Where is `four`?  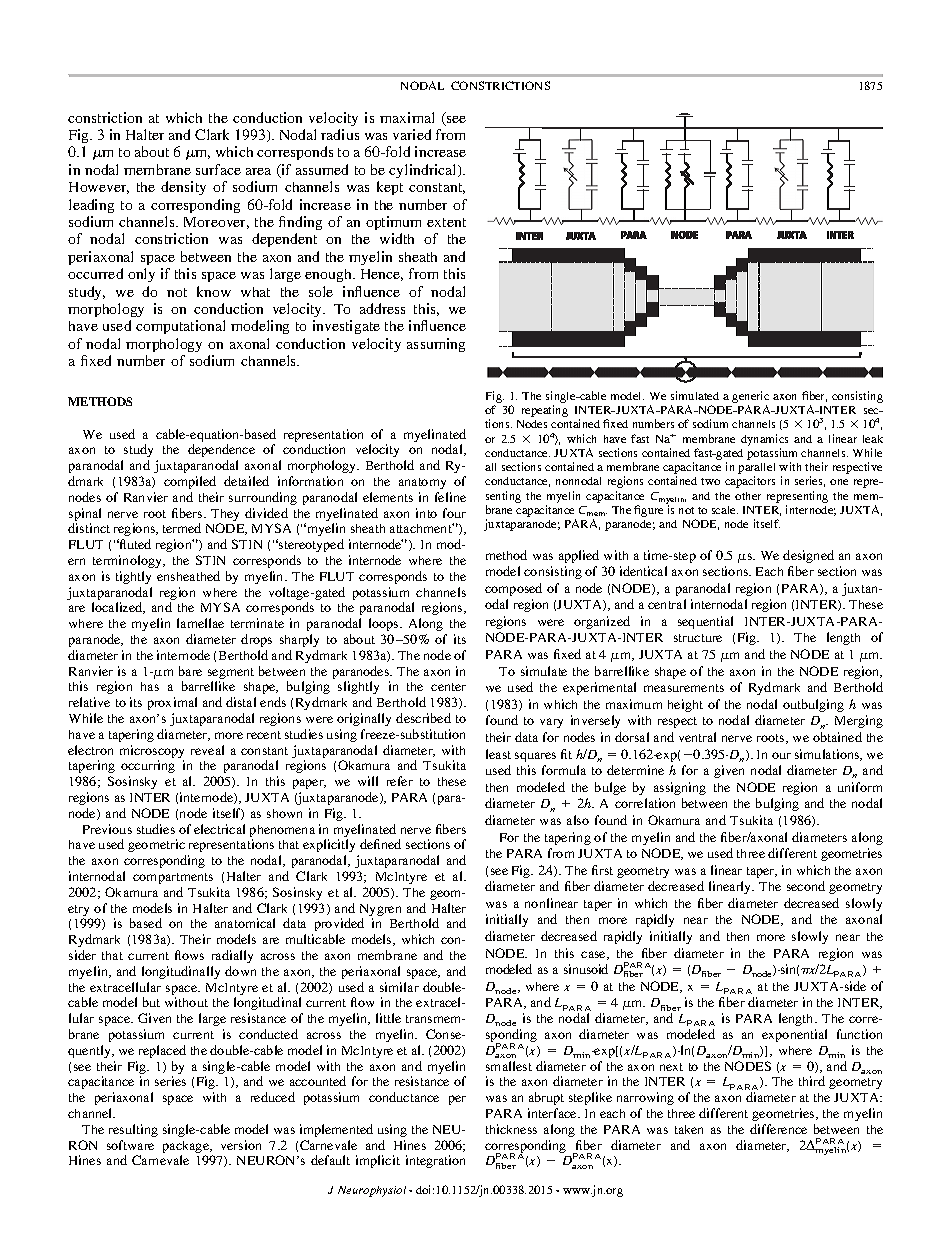 four is located at coordinates (454, 513).
